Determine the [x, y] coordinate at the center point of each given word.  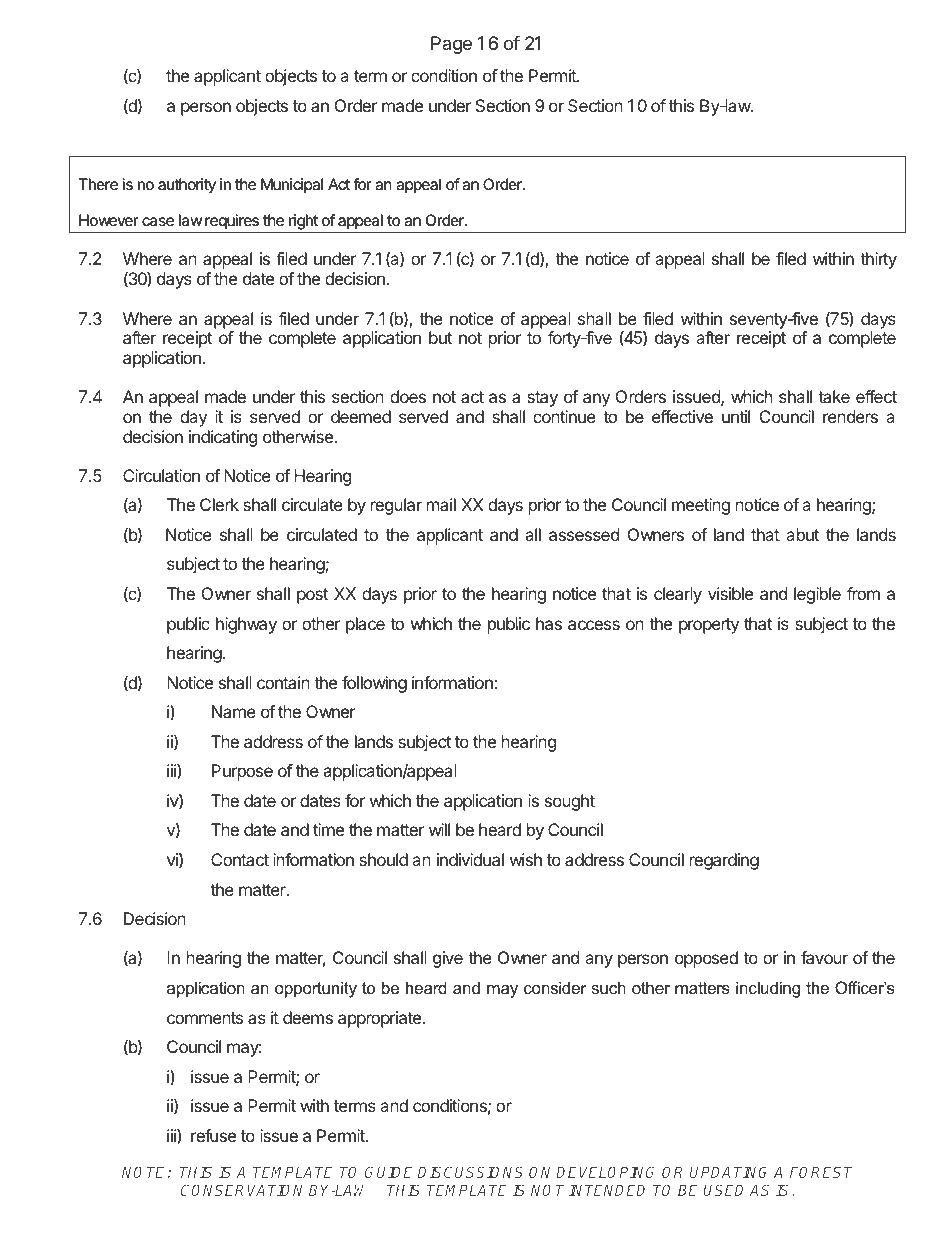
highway [246, 625]
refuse [213, 1135]
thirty [878, 260]
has [549, 623]
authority [187, 185]
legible [817, 595]
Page [451, 45]
